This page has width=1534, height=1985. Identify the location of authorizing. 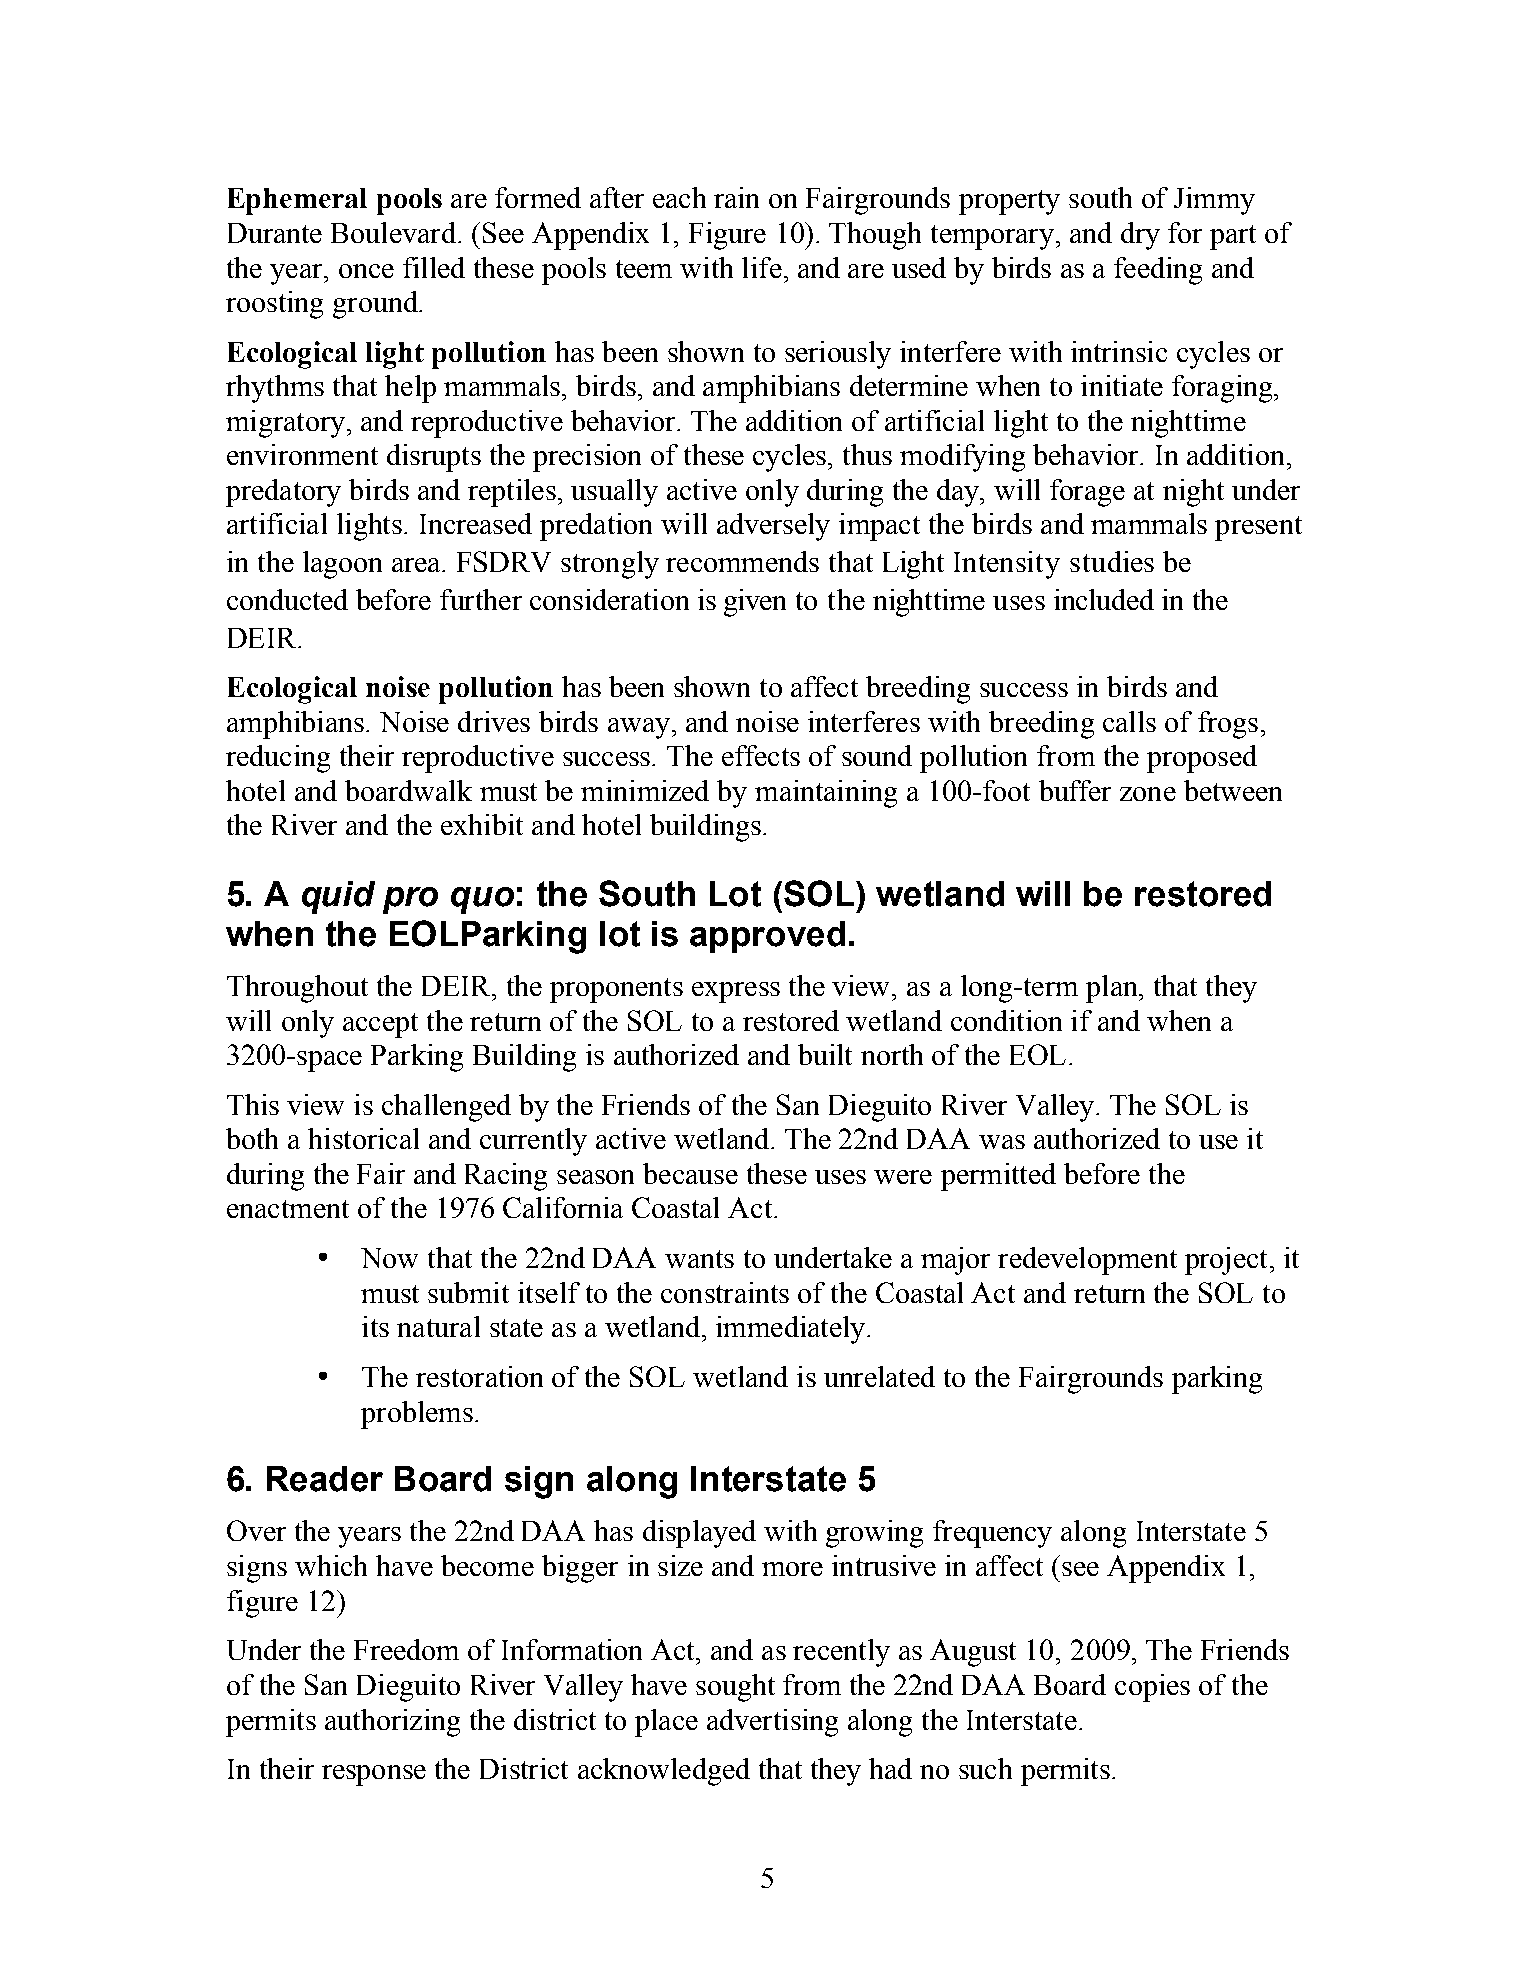
(392, 1723).
